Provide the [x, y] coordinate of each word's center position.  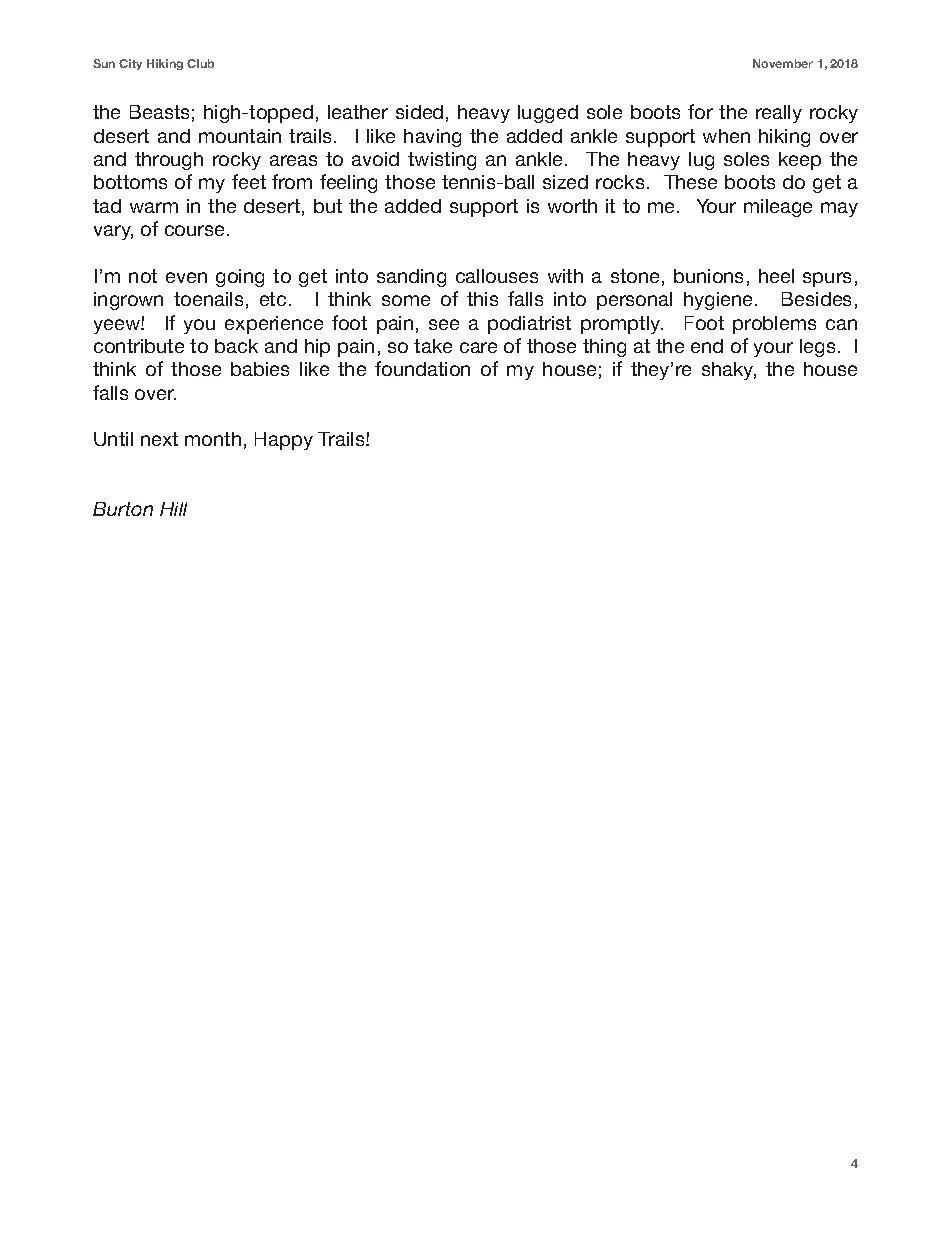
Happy [284, 441]
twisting [442, 161]
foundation [422, 368]
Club [200, 63]
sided [419, 112]
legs [817, 348]
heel [776, 276]
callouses [497, 276]
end [707, 346]
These [690, 182]
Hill [173, 509]
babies [260, 369]
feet [249, 181]
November [783, 63]
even [186, 277]
